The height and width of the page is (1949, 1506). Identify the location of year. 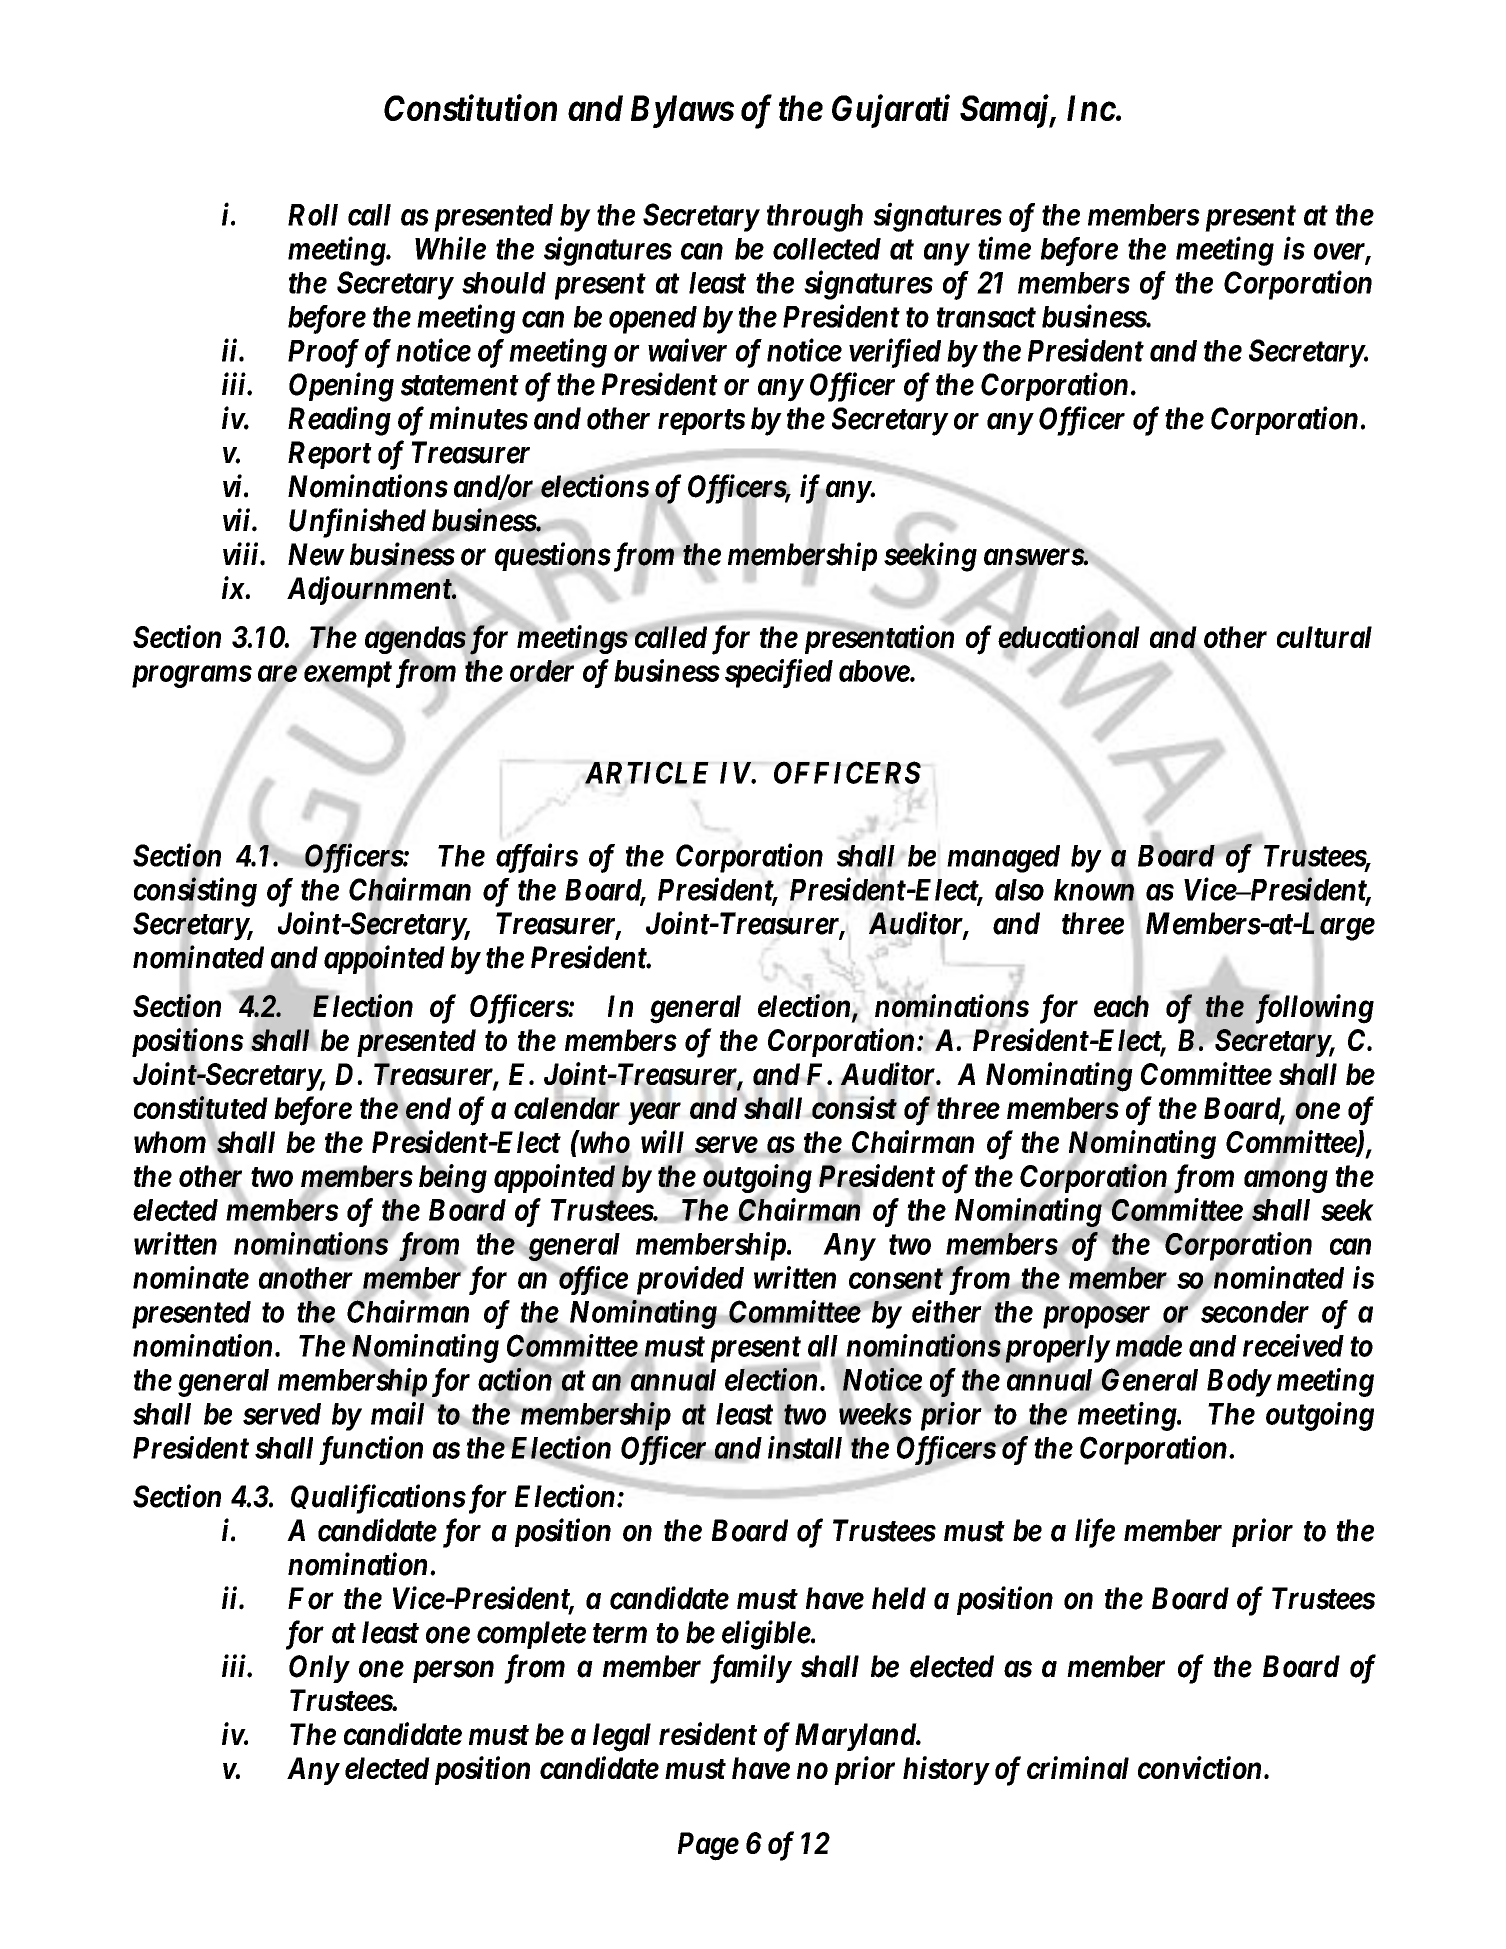
(654, 1114).
